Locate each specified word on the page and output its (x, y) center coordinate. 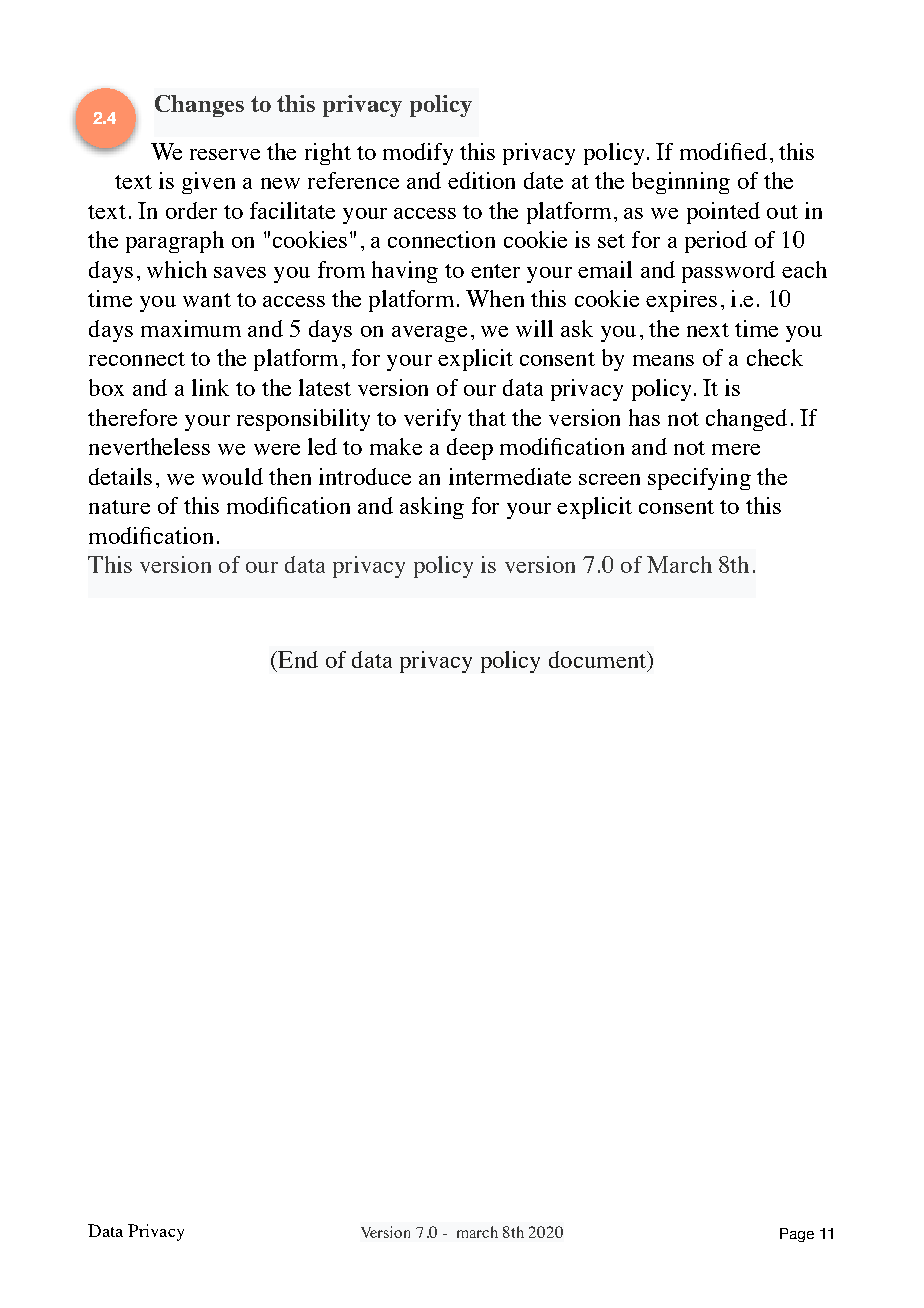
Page (797, 1235)
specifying (699, 479)
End (297, 659)
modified (723, 151)
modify (418, 154)
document (598, 659)
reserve (225, 154)
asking (432, 508)
